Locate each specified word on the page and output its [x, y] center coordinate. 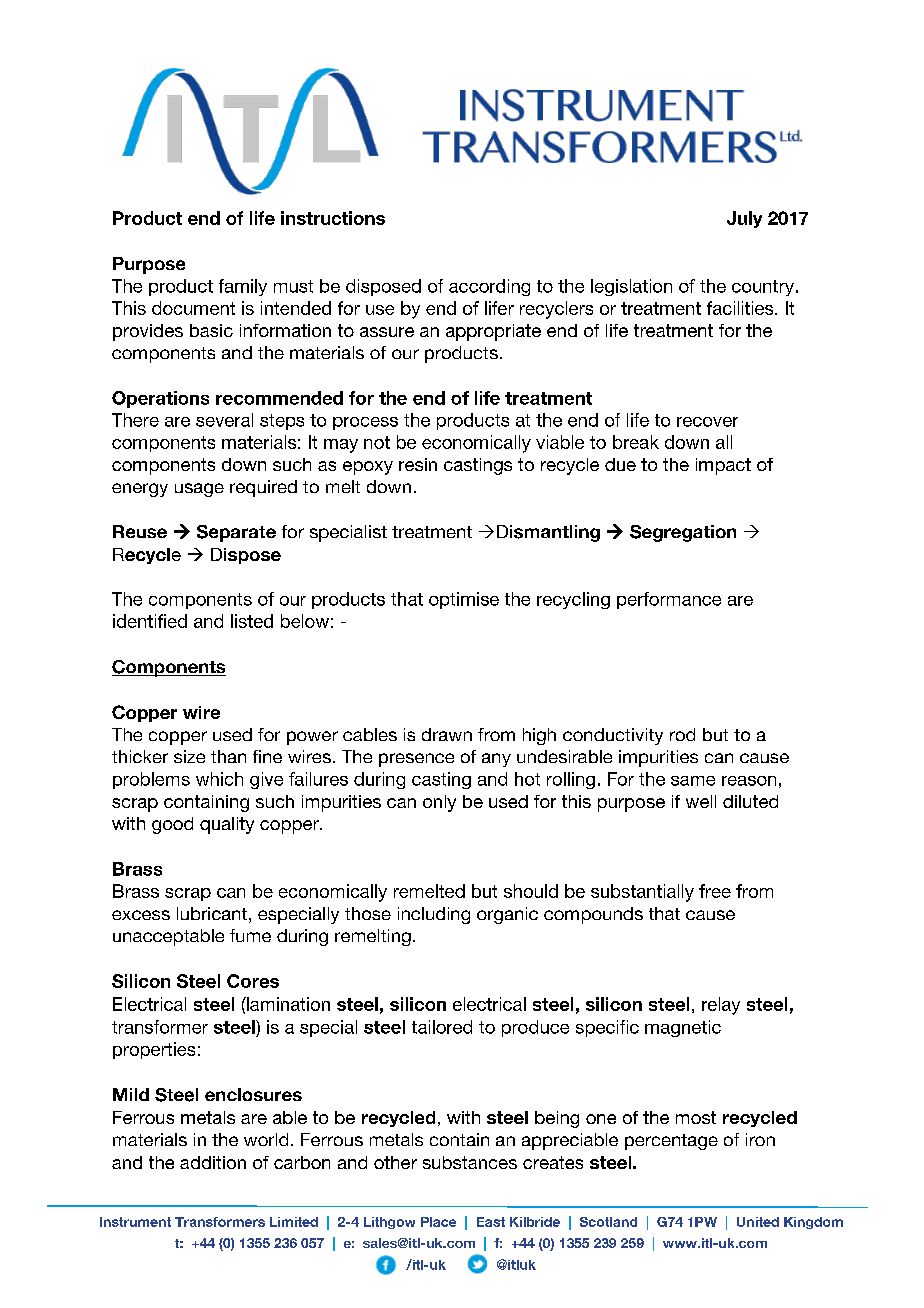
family [243, 287]
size [189, 756]
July [744, 219]
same [693, 781]
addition [213, 1162]
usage [199, 490]
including [434, 915]
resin [418, 464]
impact [723, 466]
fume [250, 935]
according [489, 287]
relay [721, 1006]
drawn [447, 734]
